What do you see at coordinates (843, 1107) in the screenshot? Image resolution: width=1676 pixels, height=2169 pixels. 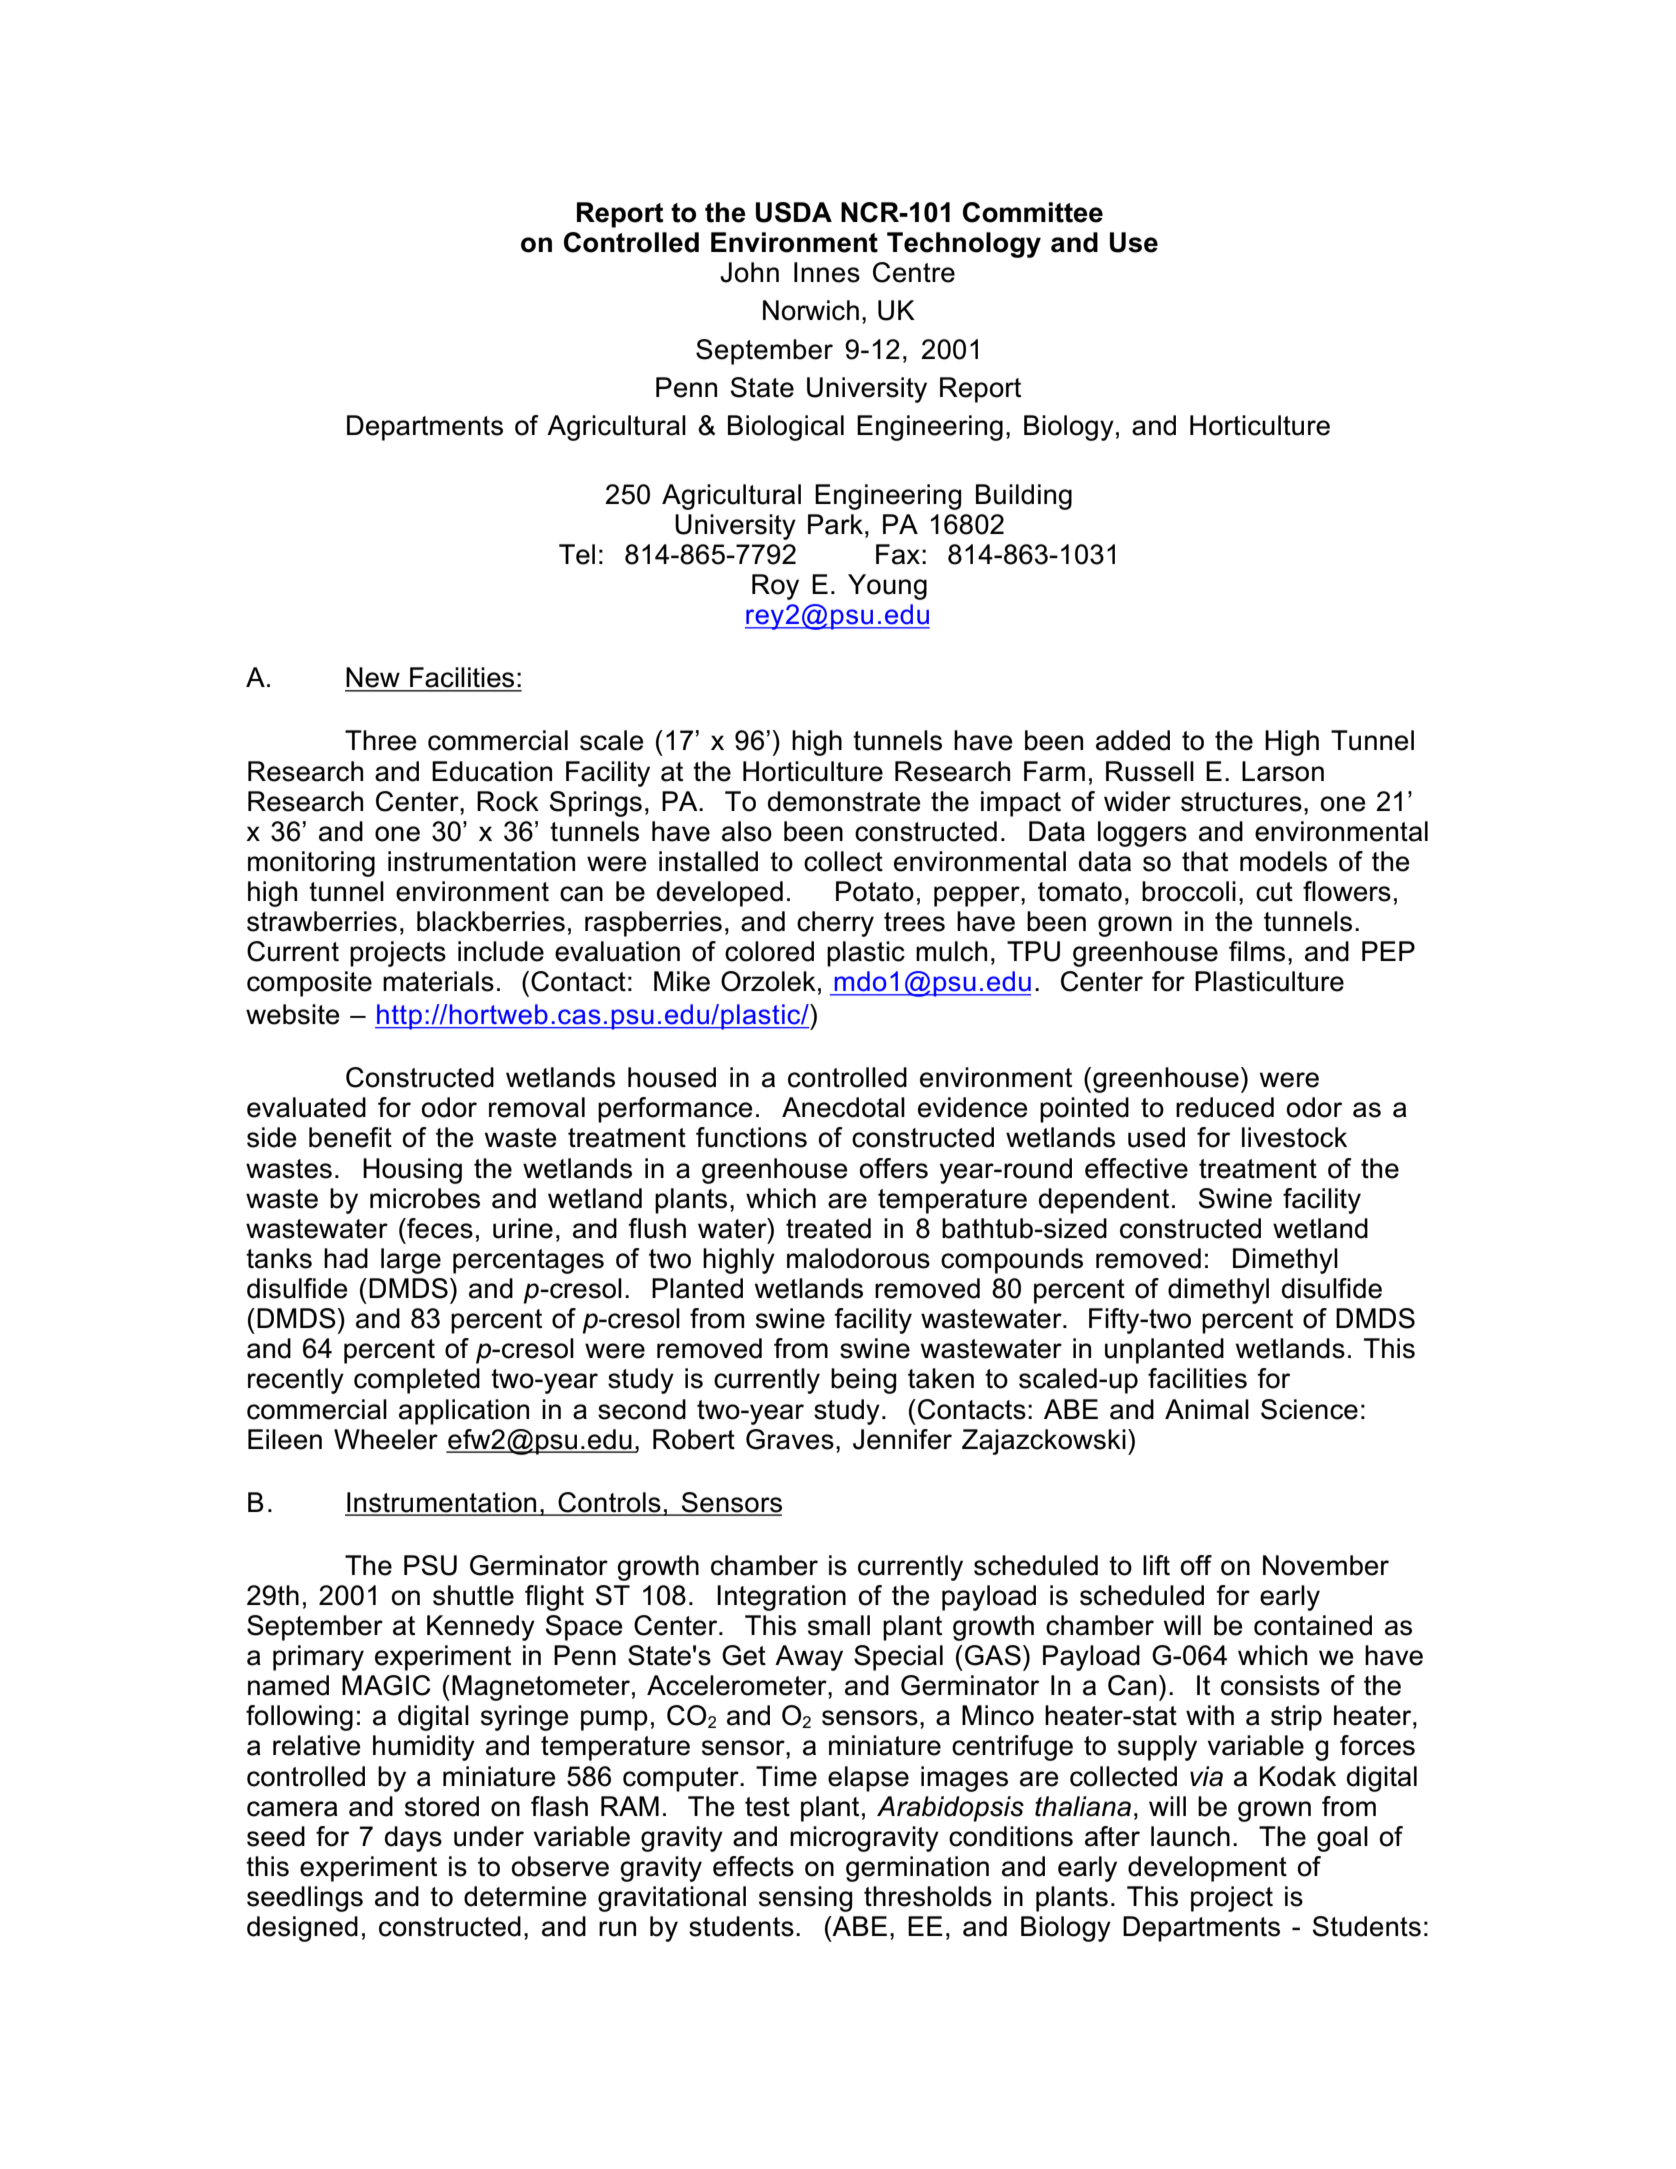 I see `Anecdotal` at bounding box center [843, 1107].
